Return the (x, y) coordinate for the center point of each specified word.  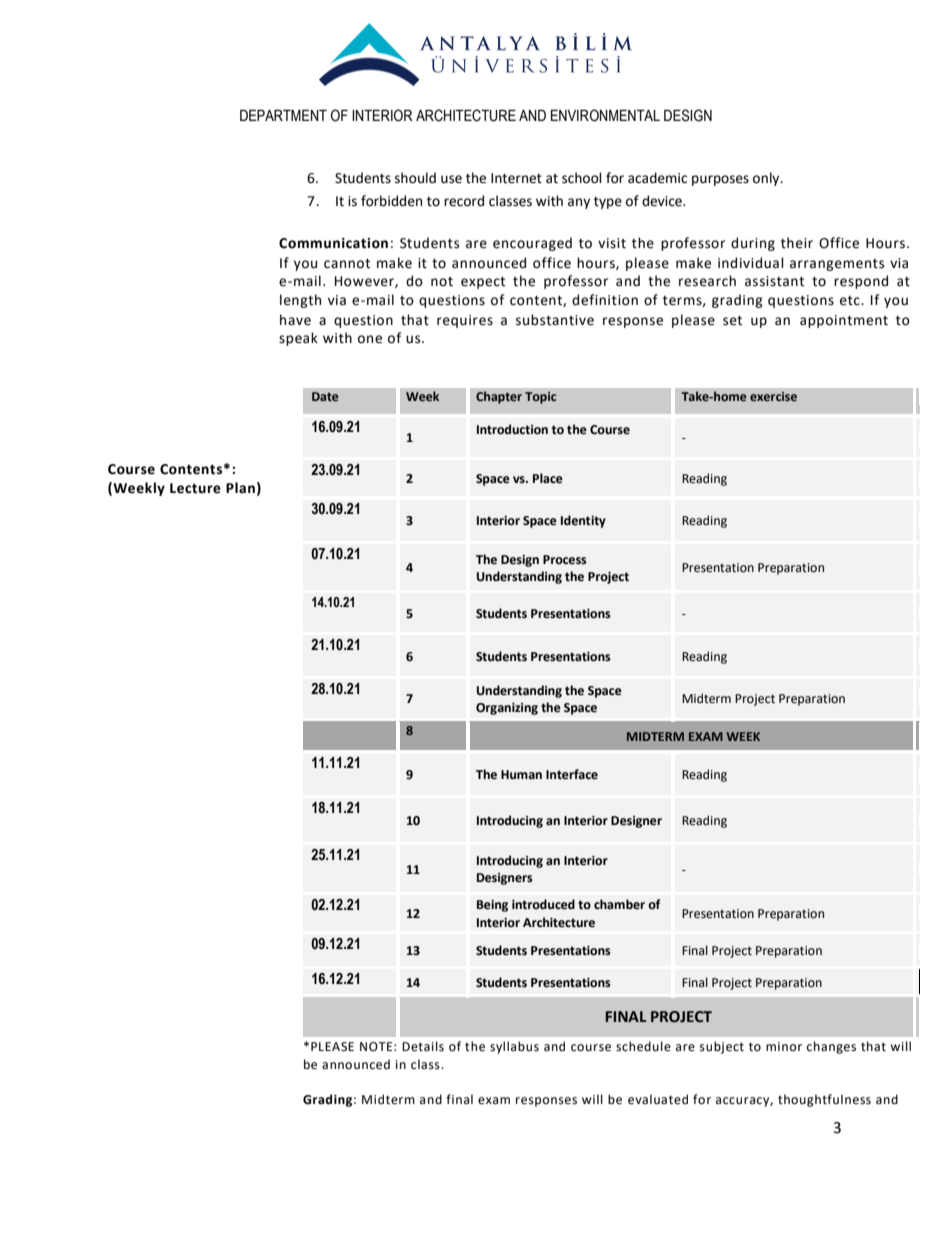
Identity (583, 521)
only (767, 179)
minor (784, 1046)
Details (423, 1046)
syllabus (514, 1047)
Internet (516, 178)
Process (565, 560)
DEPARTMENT (283, 115)
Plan (240, 488)
